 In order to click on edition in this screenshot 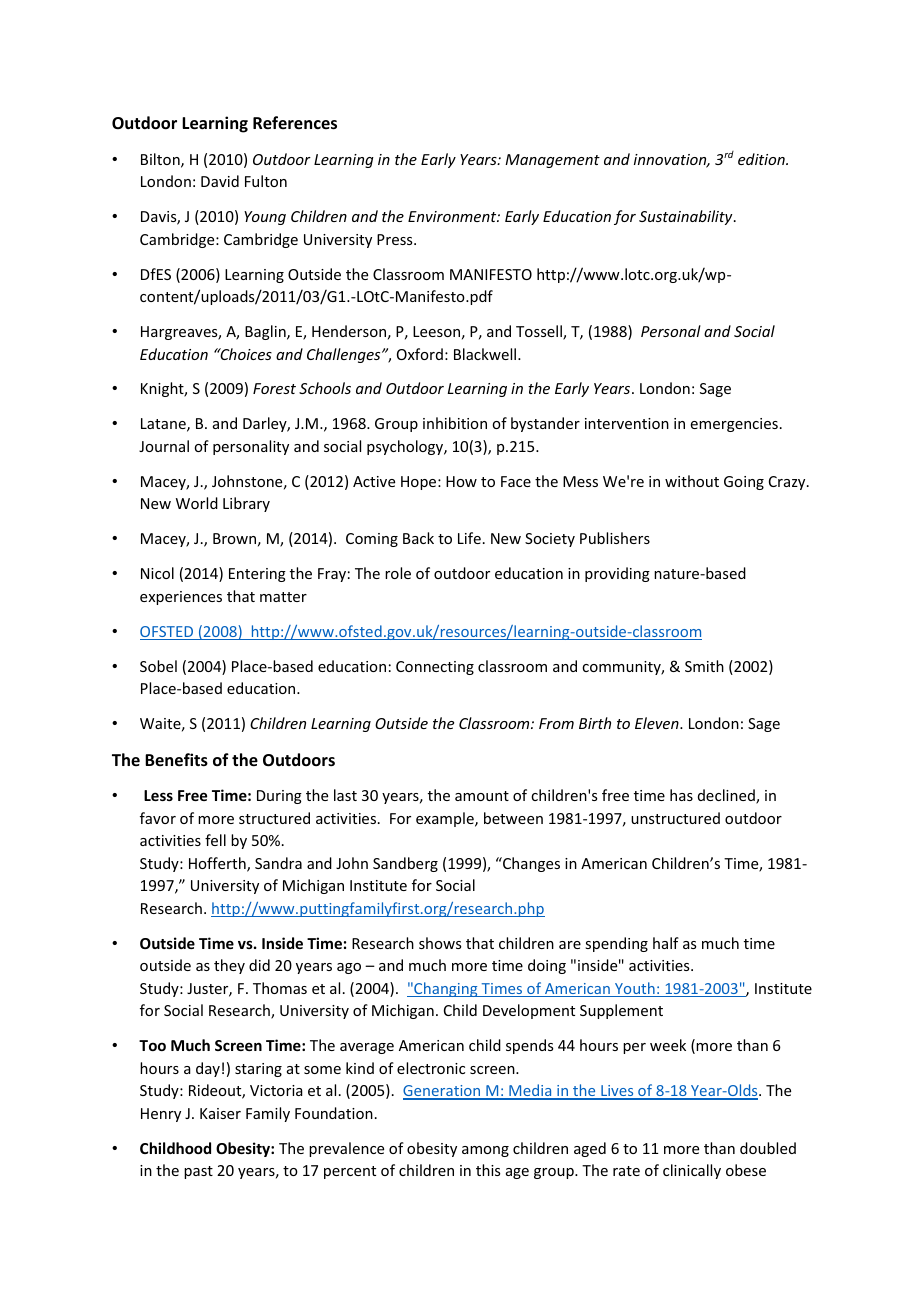, I will do `click(762, 159)`.
